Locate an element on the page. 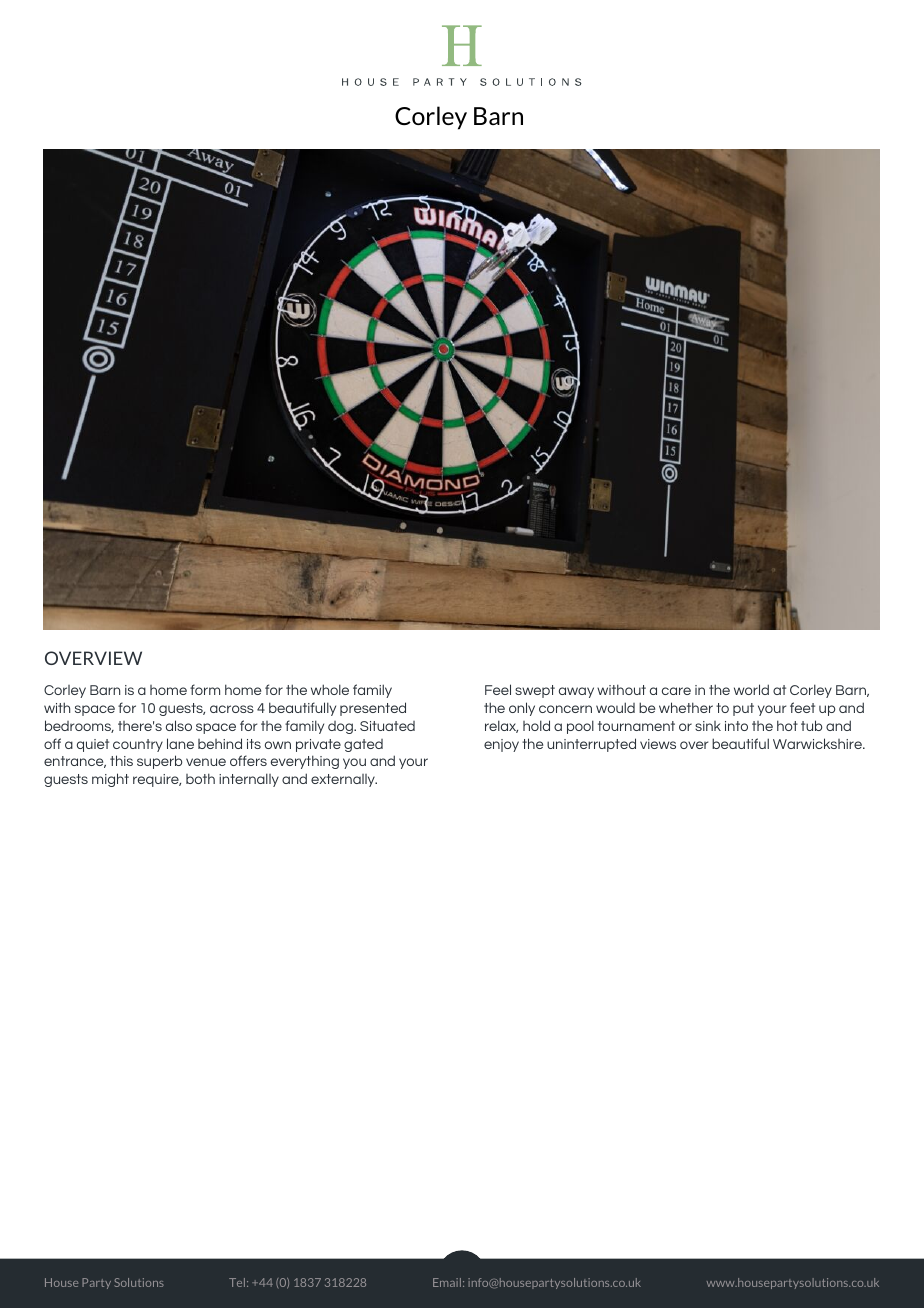 The height and width of the image is (1308, 924). Tel is located at coordinates (238, 1282).
